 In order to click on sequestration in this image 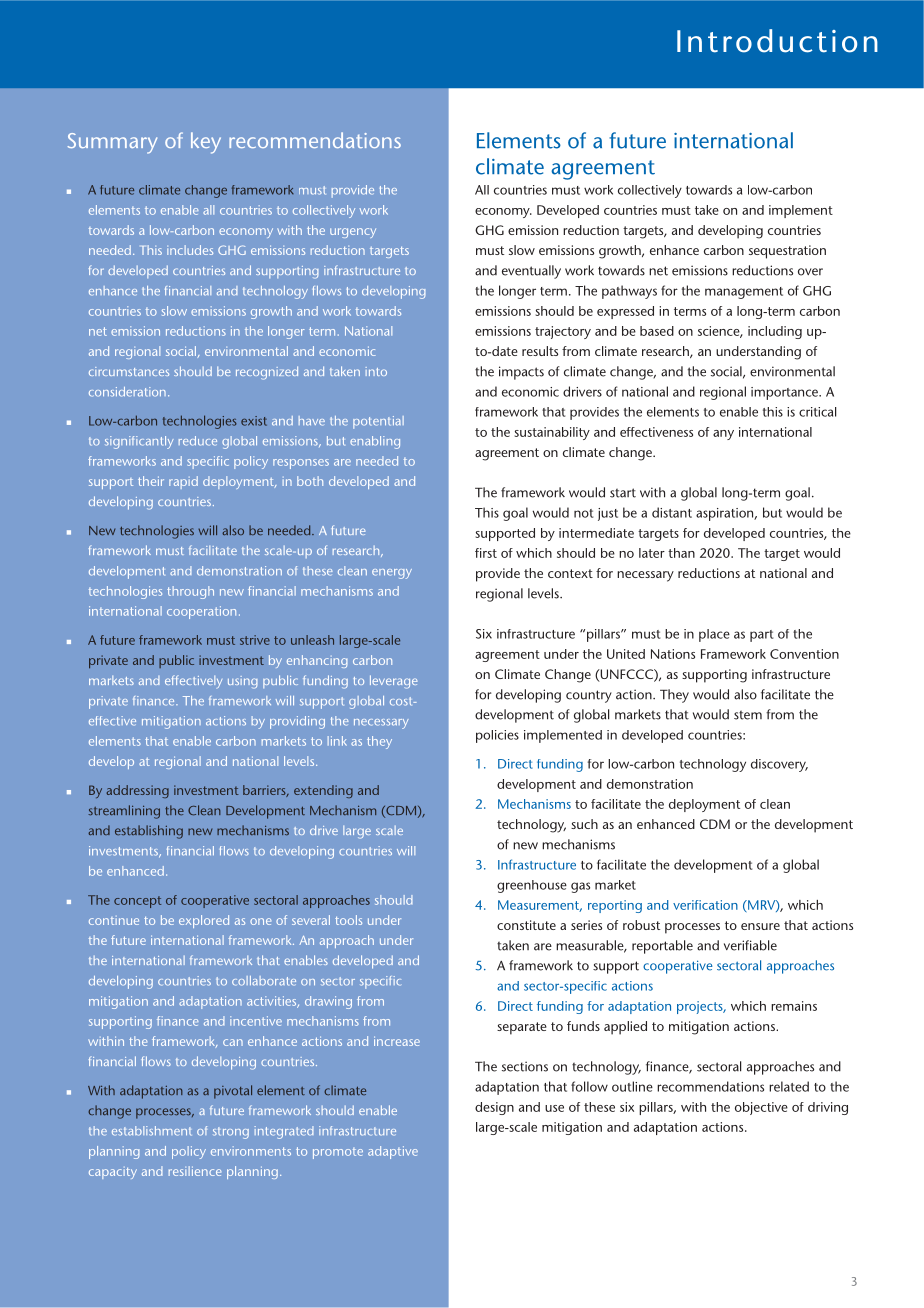, I will do `click(787, 252)`.
